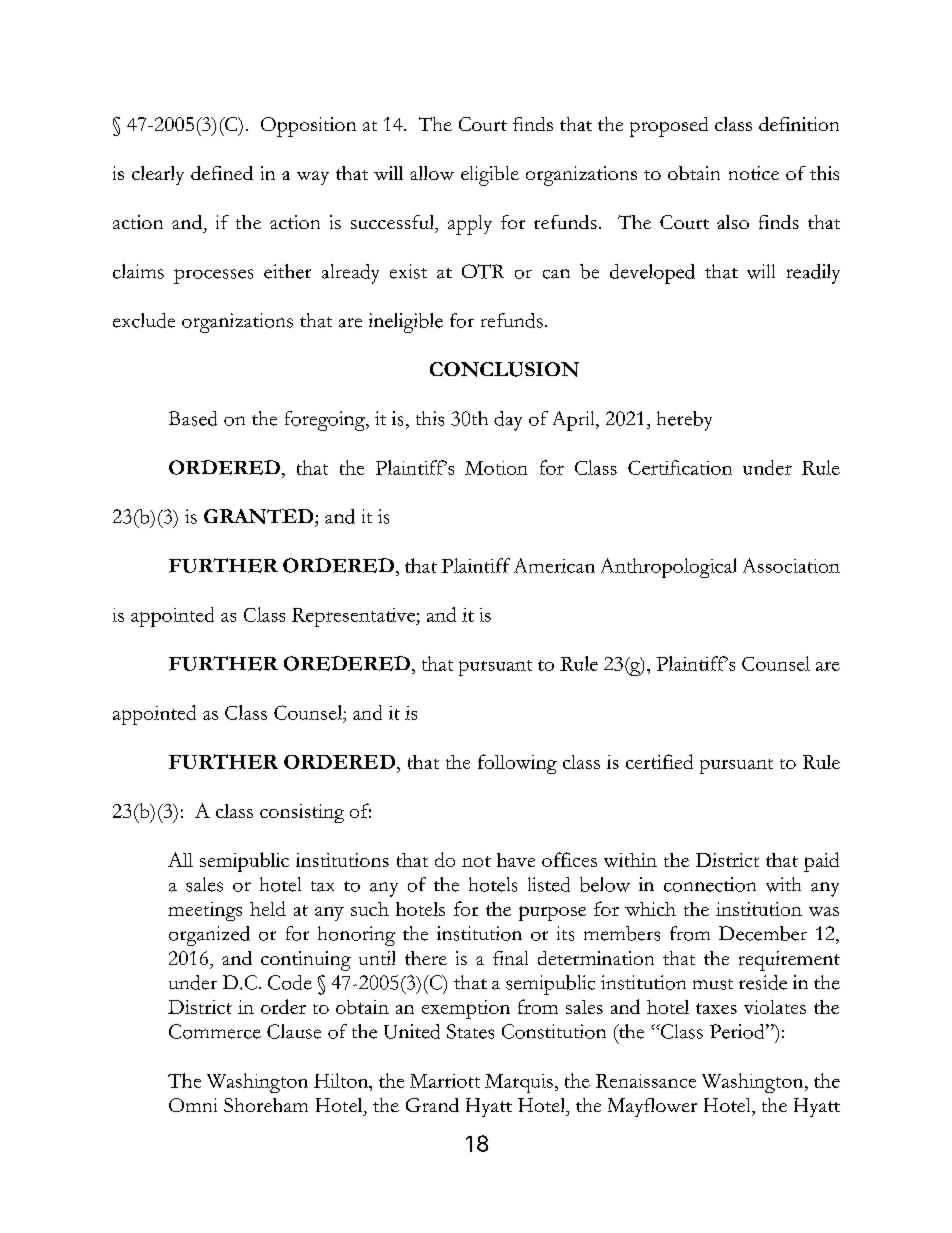  What do you see at coordinates (432, 173) in the screenshot?
I see `allow` at bounding box center [432, 173].
